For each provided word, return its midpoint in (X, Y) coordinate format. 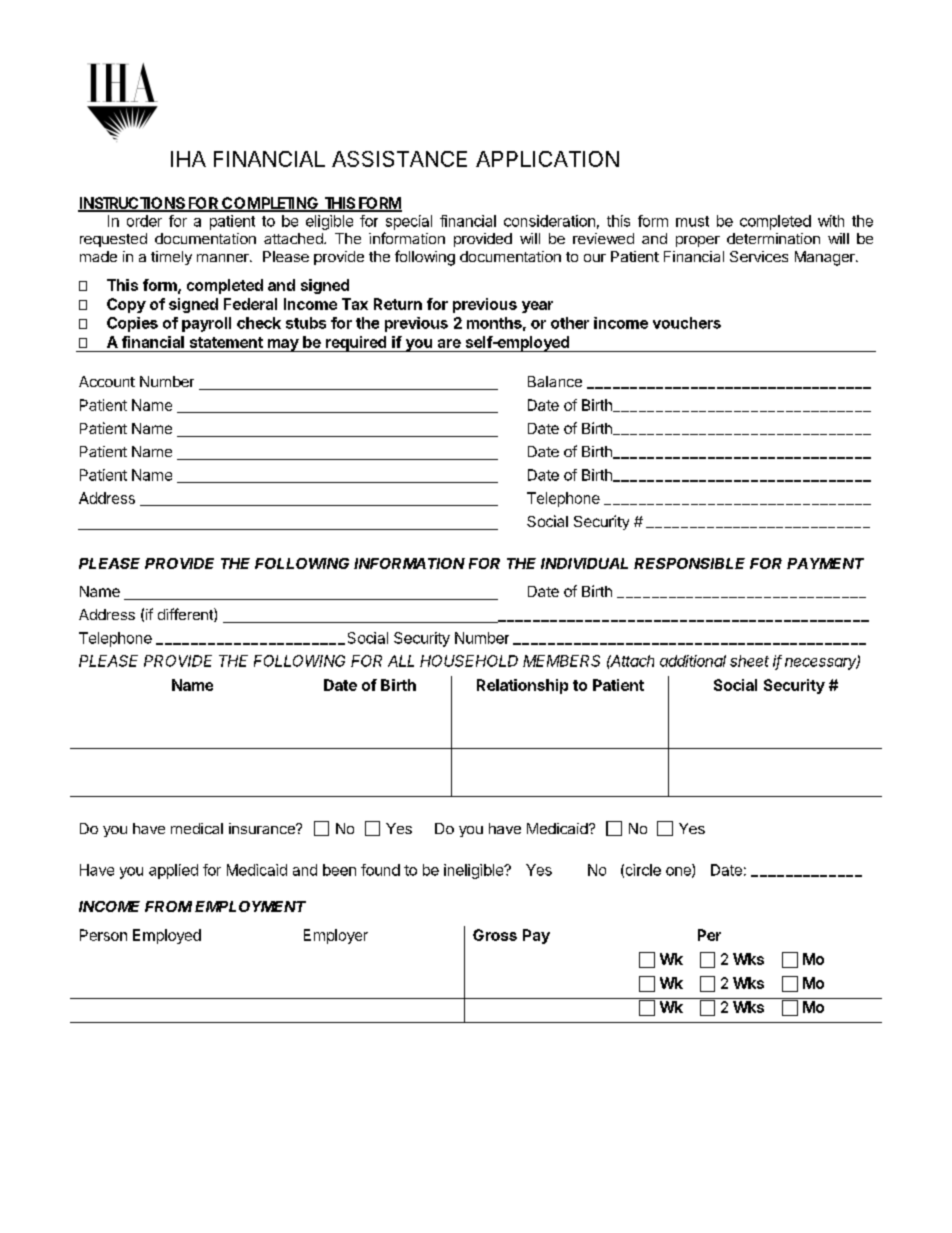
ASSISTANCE (399, 159)
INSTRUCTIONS (132, 204)
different (186, 615)
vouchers (687, 323)
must (692, 221)
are (449, 343)
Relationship (522, 686)
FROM (168, 906)
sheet (749, 661)
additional (693, 661)
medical (197, 828)
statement (226, 342)
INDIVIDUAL (584, 563)
